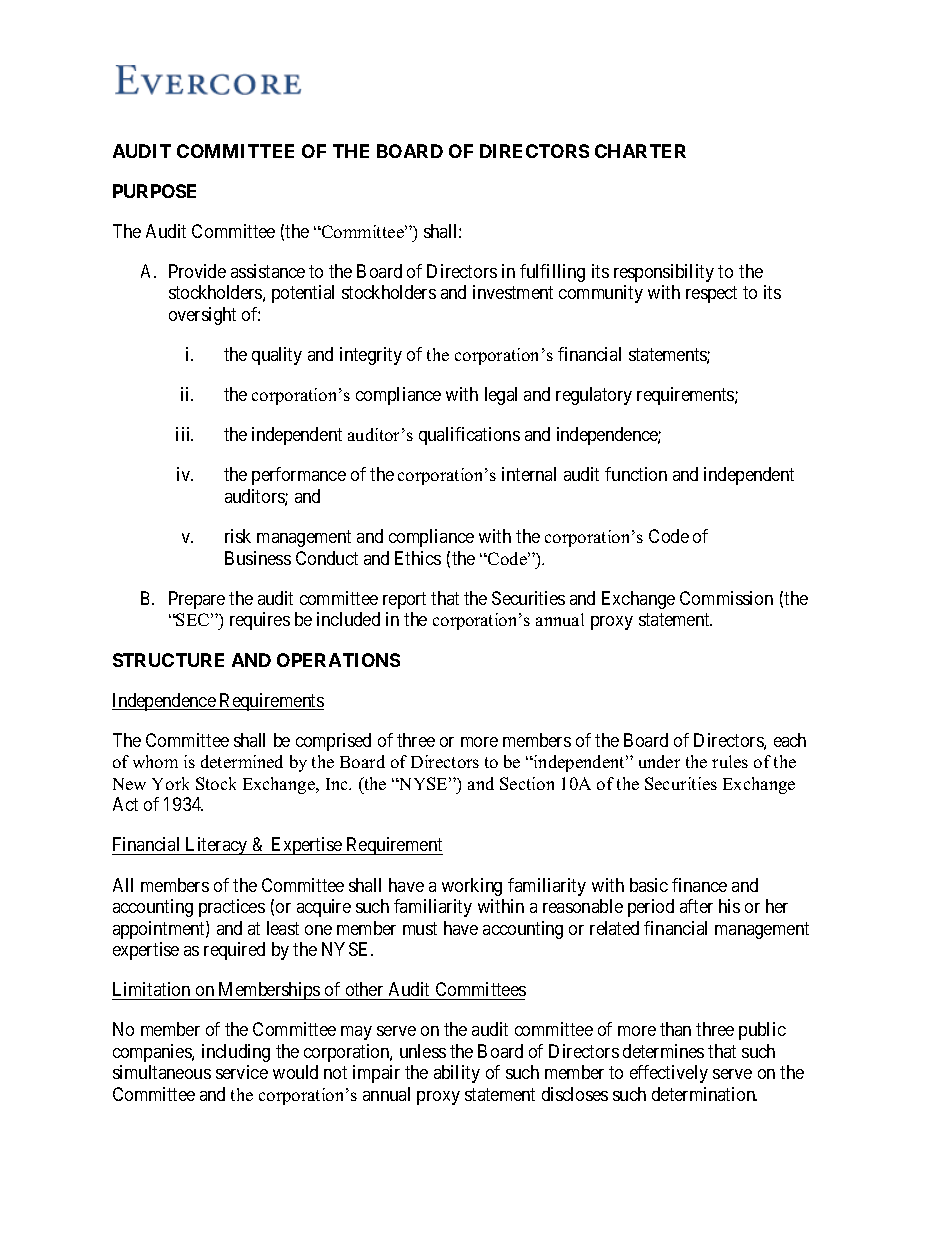 The image size is (952, 1233). I want to click on report, so click(404, 600).
